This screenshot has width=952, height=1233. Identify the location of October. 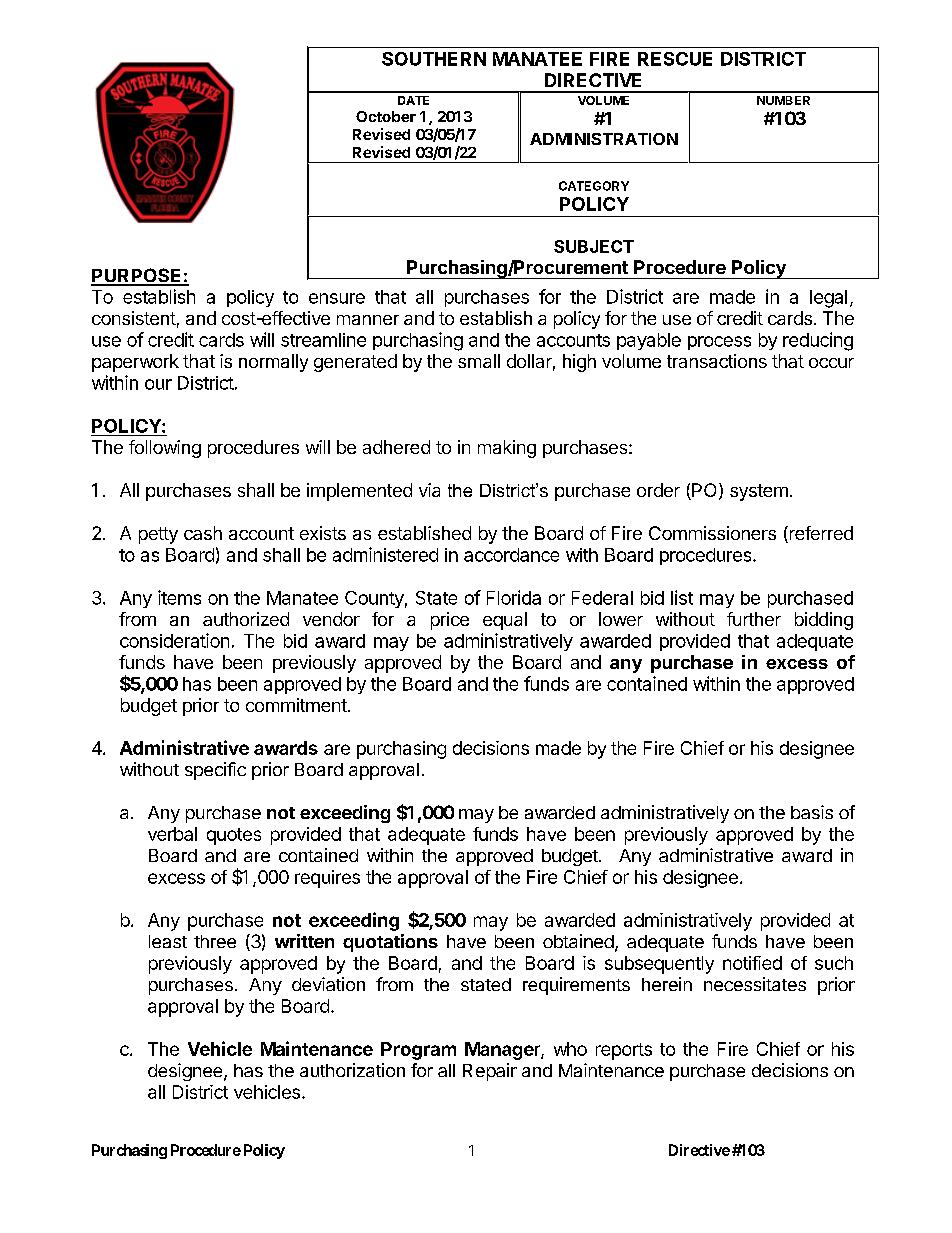
(386, 116).
